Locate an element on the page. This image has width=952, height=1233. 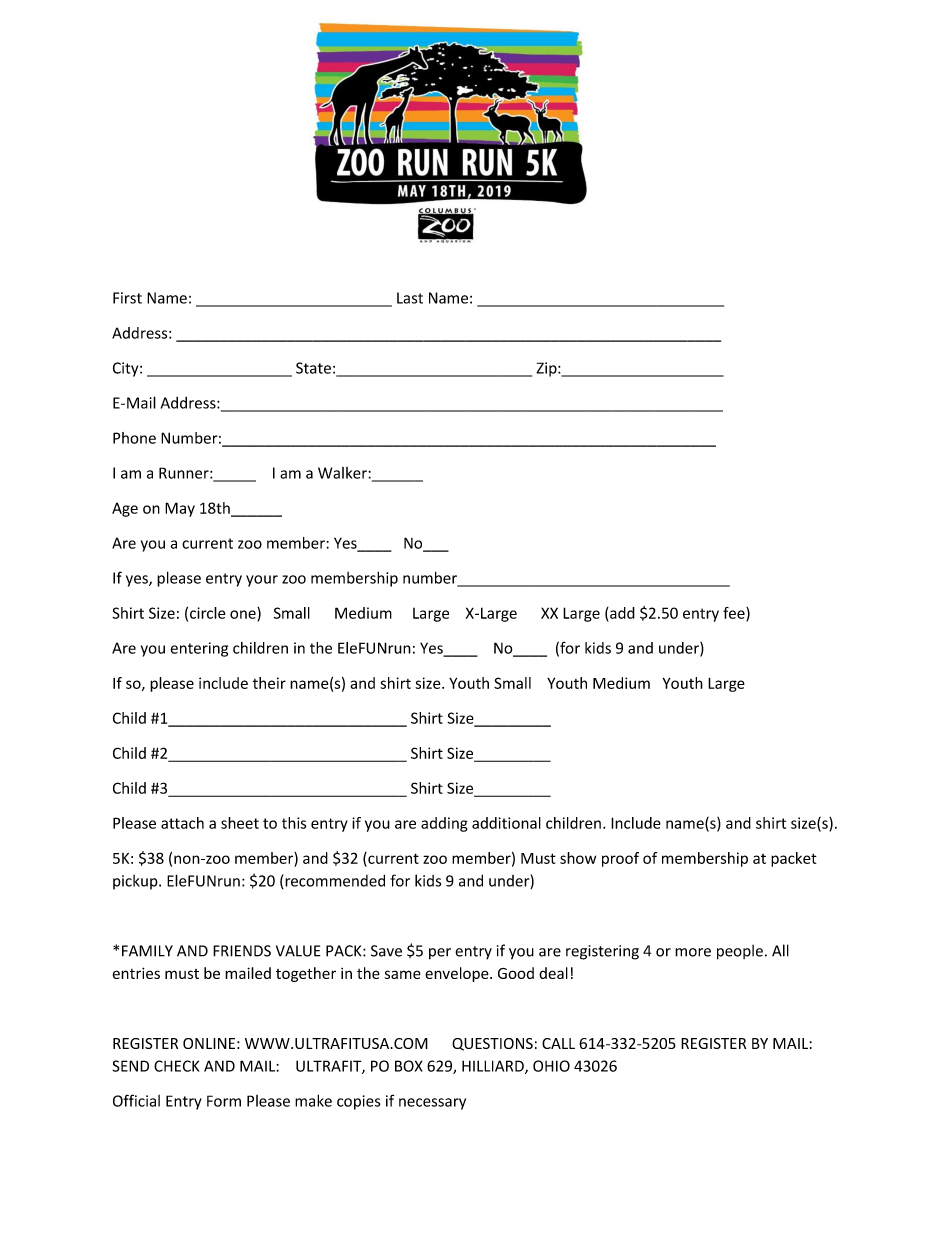
Last is located at coordinates (410, 298).
